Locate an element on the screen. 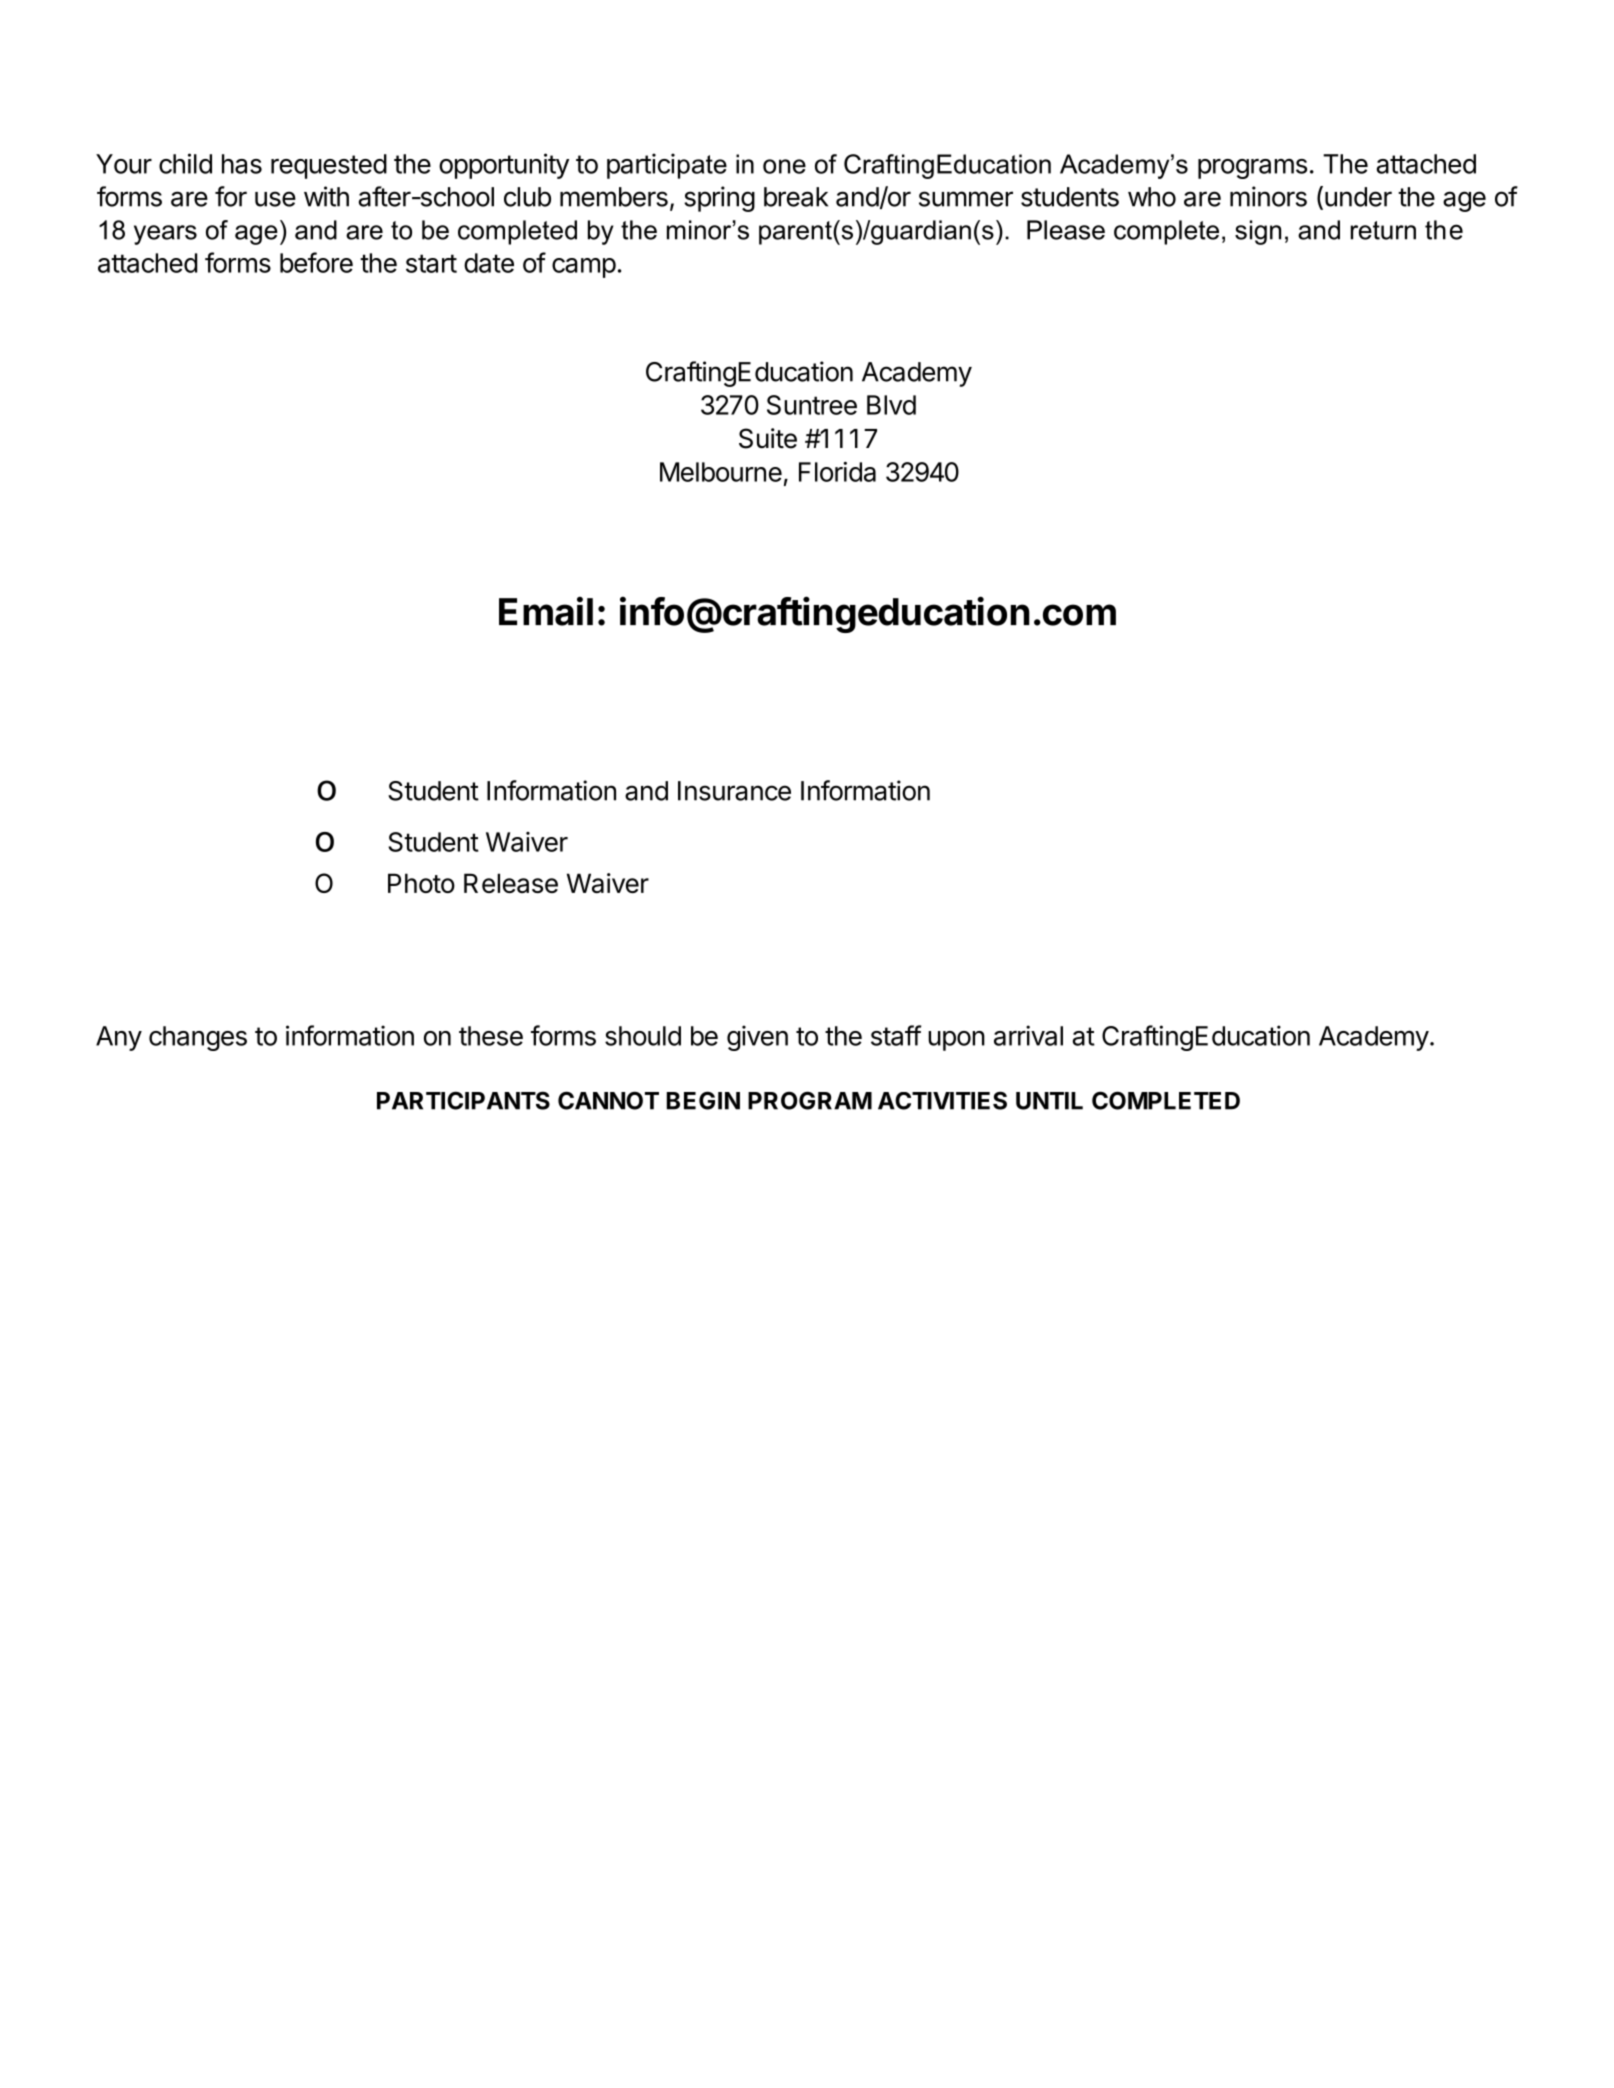 The width and height of the screenshot is (1614, 2088). Insurance is located at coordinates (734, 791).
